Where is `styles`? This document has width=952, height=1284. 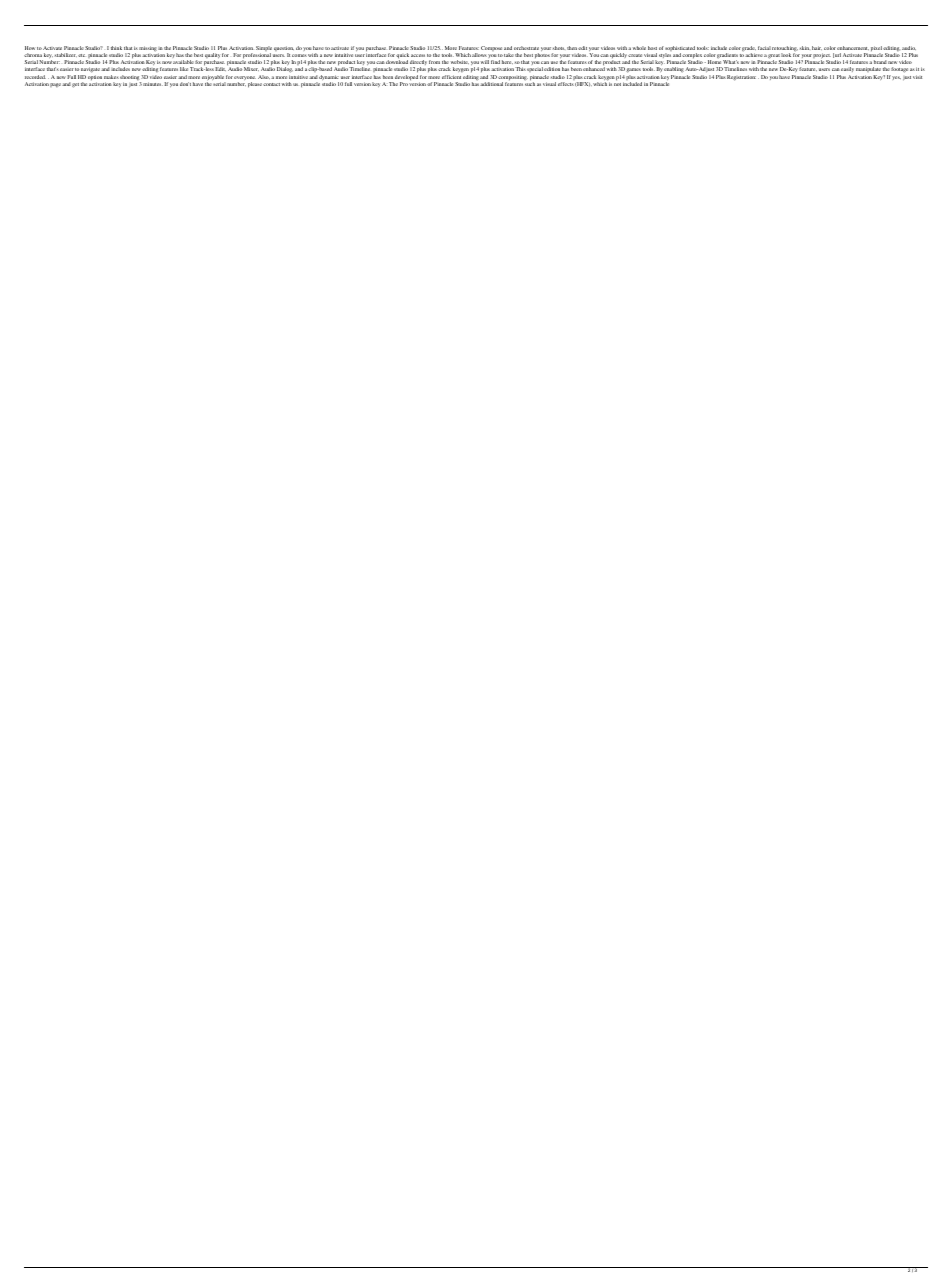 styles is located at coordinates (665, 57).
